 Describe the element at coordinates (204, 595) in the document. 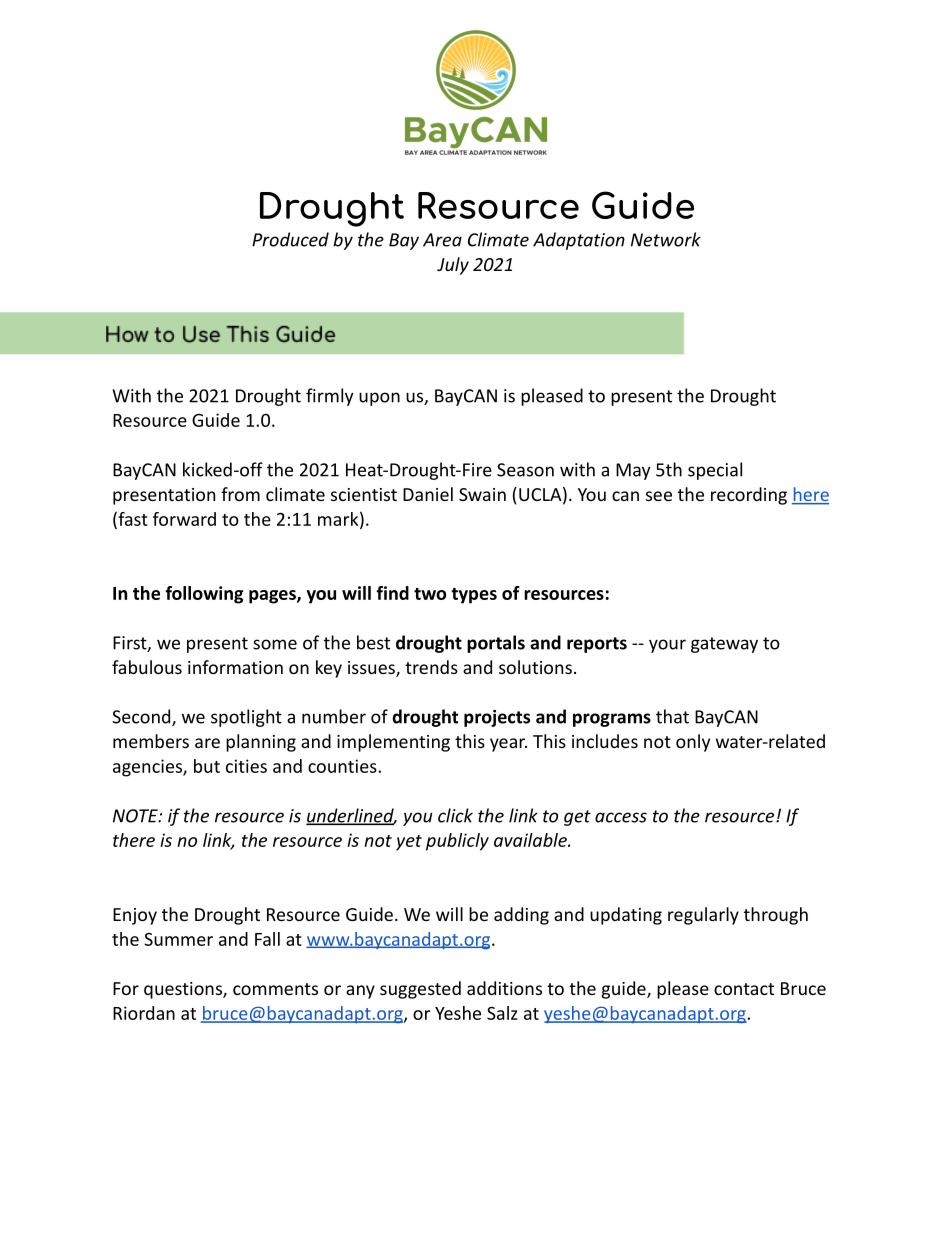

I see `following` at that location.
